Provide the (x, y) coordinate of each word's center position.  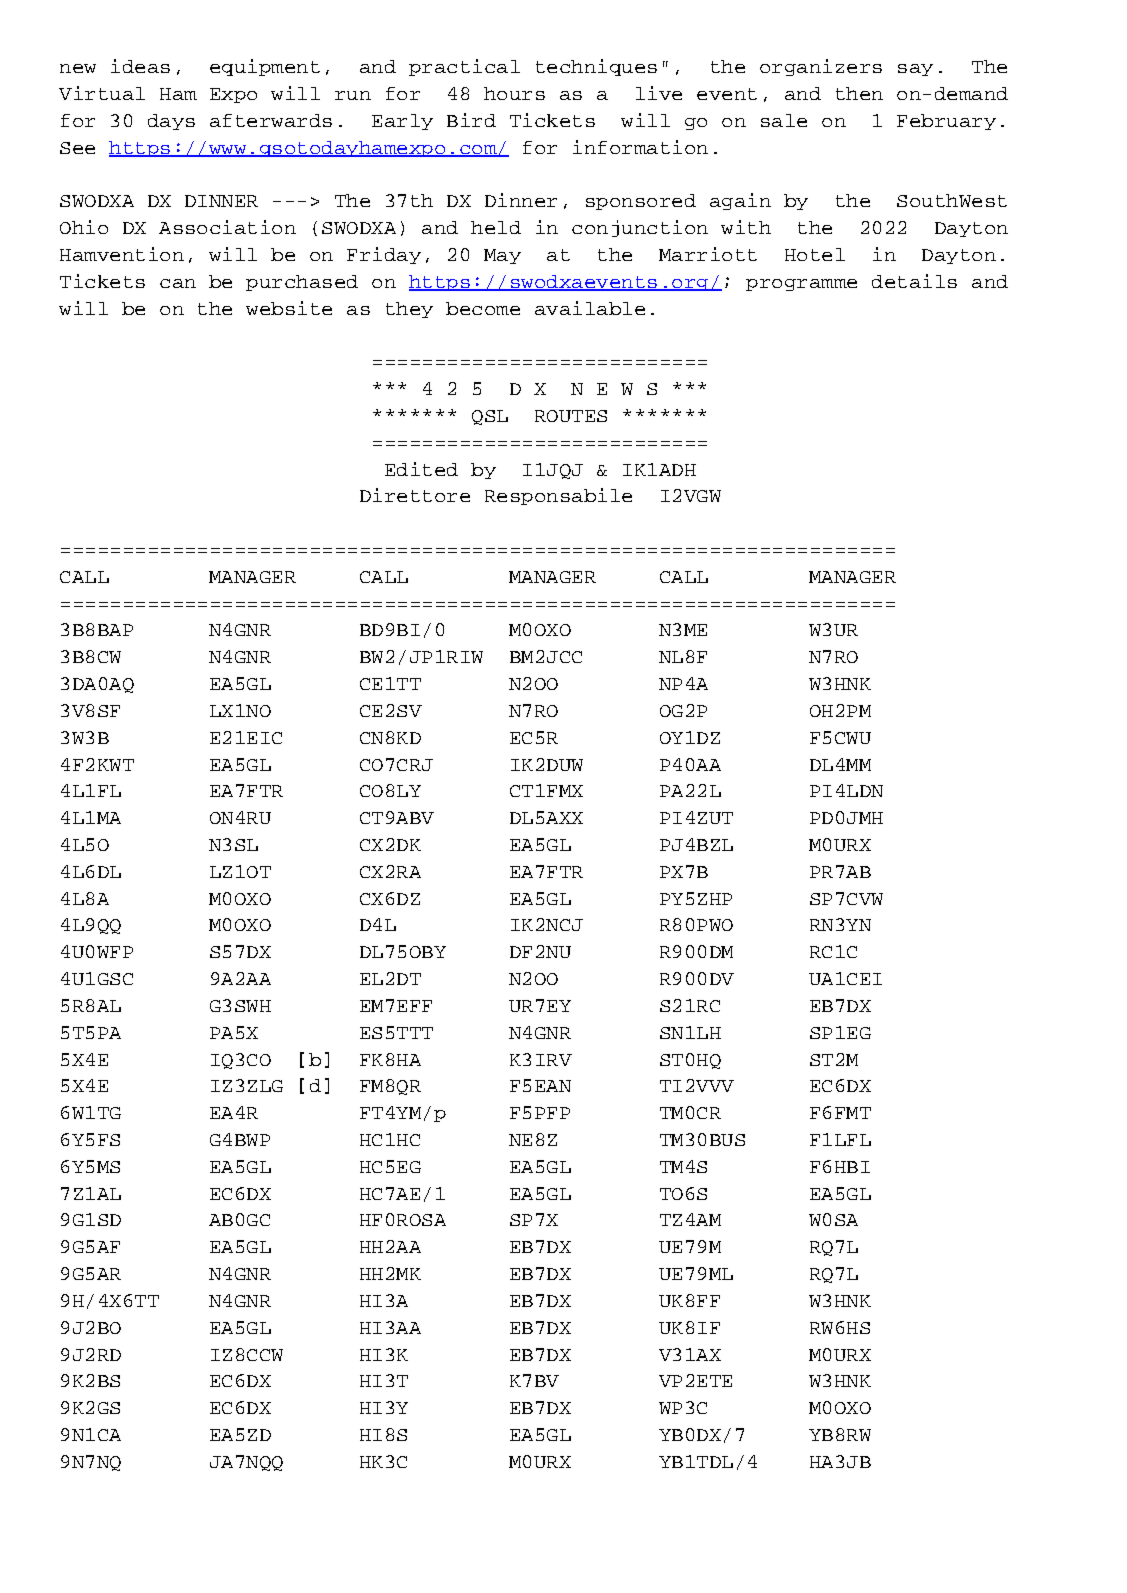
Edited (421, 469)
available (590, 308)
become (483, 308)
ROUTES (571, 416)
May (502, 256)
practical (464, 67)
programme (801, 285)
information (640, 147)
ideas (140, 66)
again (740, 201)
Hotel (815, 254)
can (178, 283)
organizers (821, 67)
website (289, 308)
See (77, 148)
